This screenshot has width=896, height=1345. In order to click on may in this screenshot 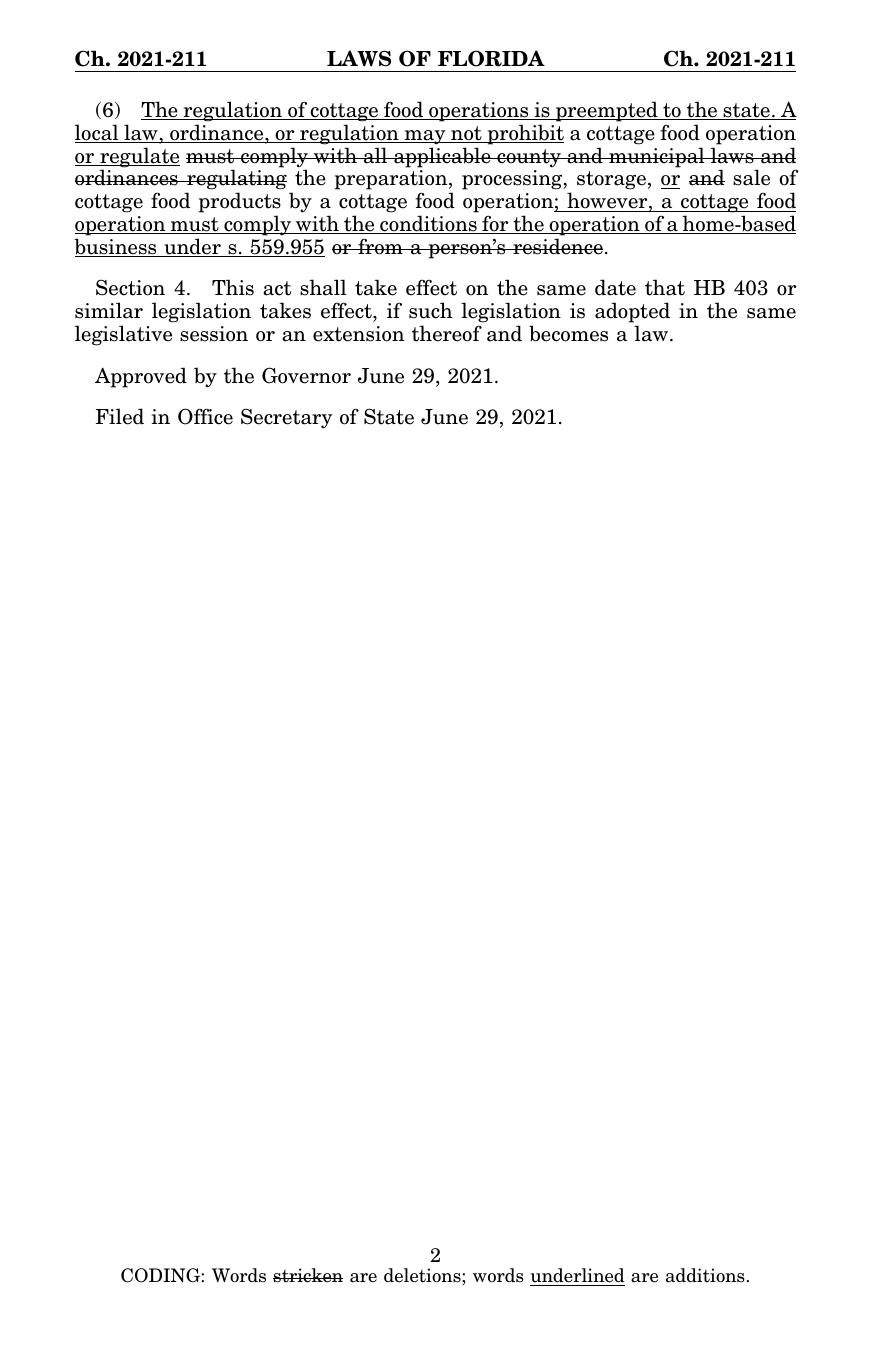, I will do `click(425, 137)`.
